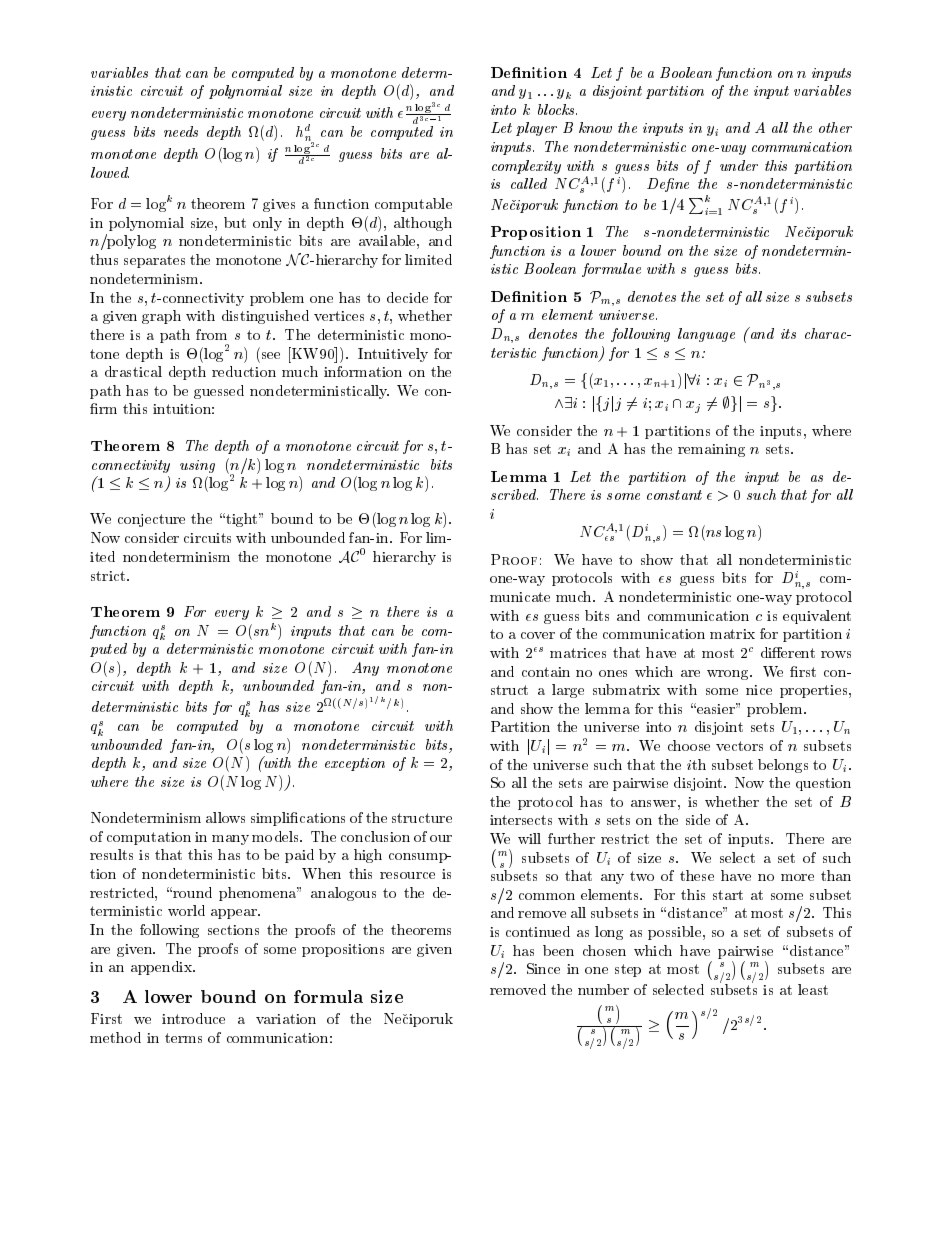 This screenshot has height=1233, width=952. What do you see at coordinates (197, 466) in the screenshot?
I see `using` at bounding box center [197, 466].
